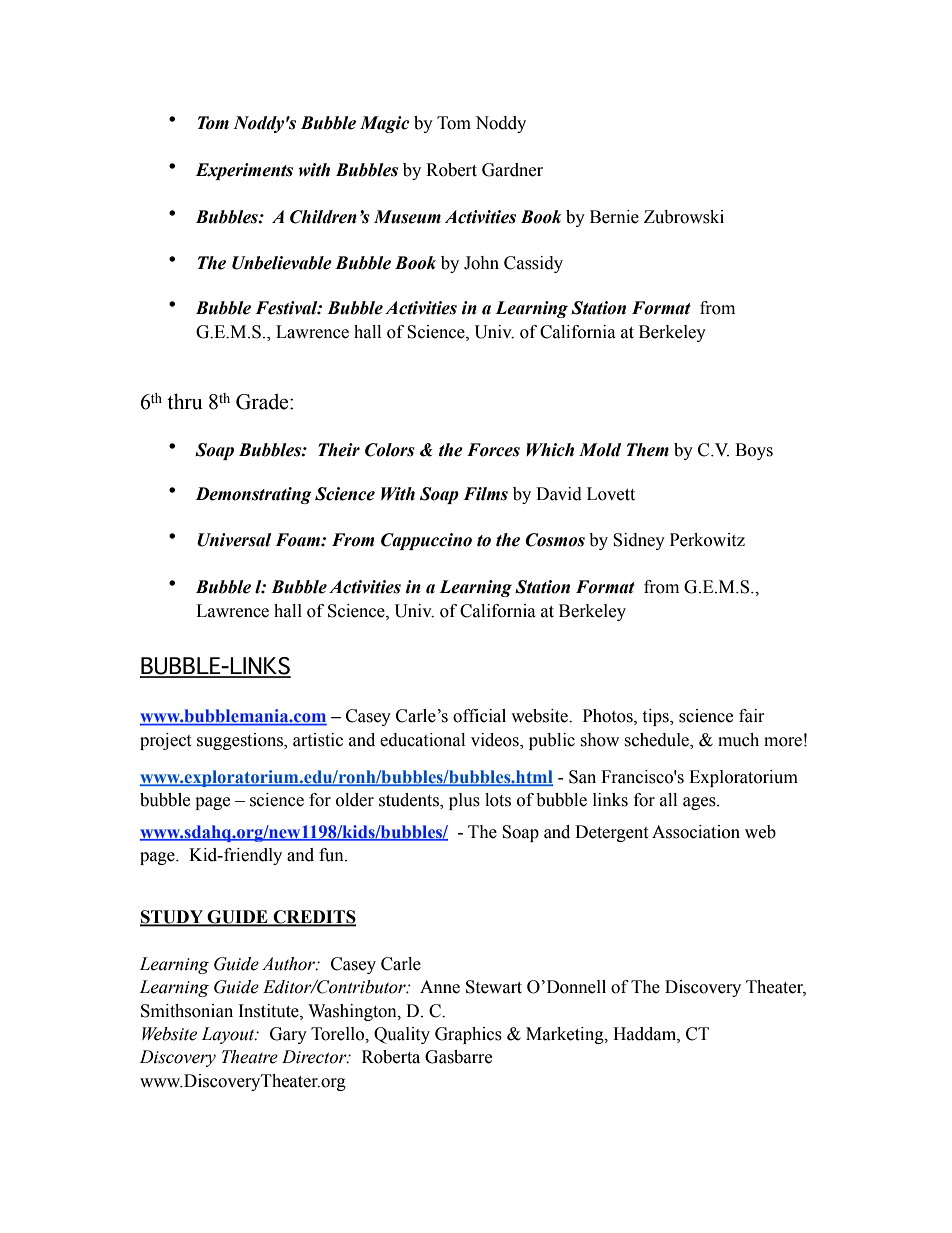 This screenshot has height=1233, width=952. I want to click on Bernie, so click(614, 217).
